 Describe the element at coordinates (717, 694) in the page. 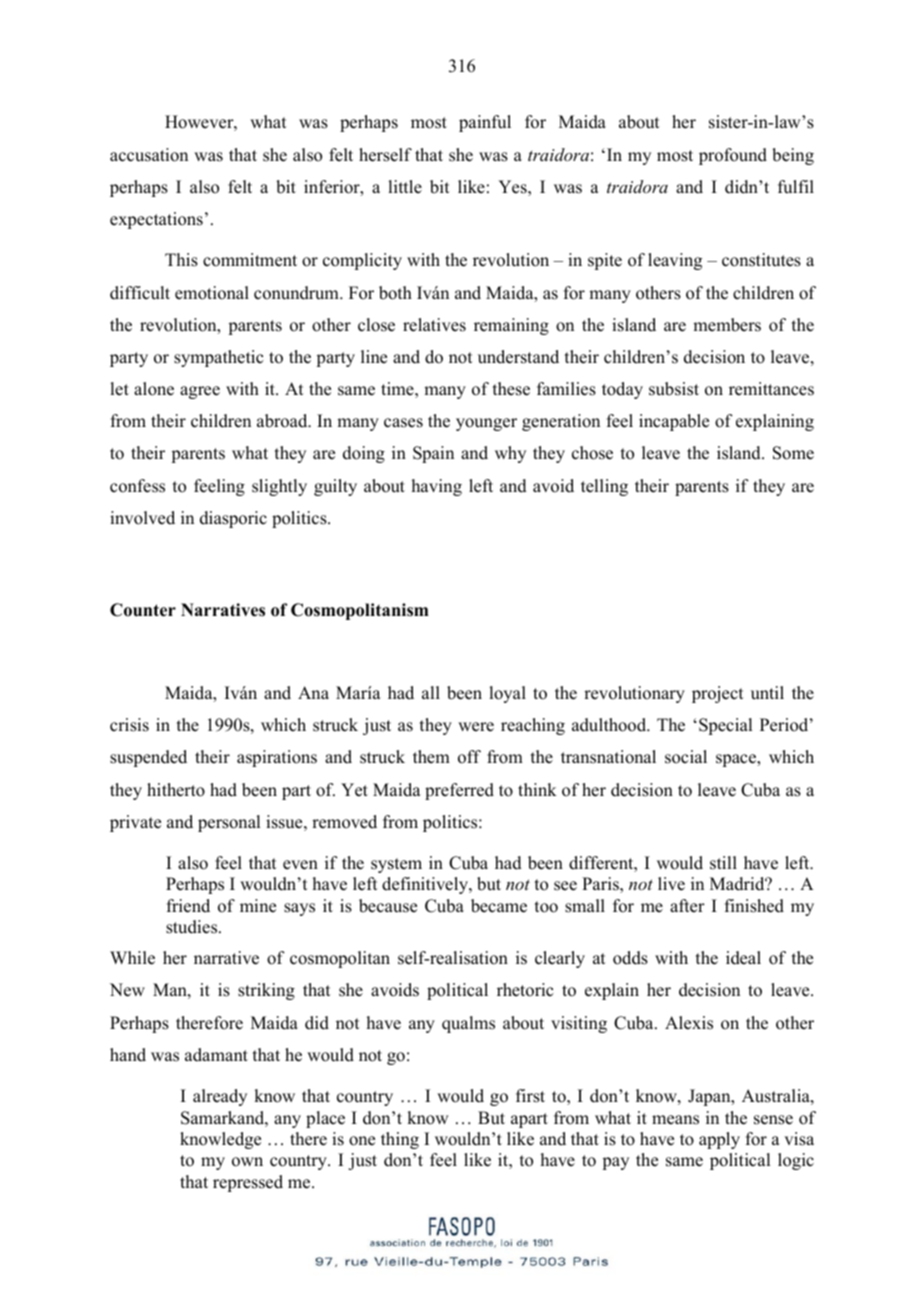

I see `project` at that location.
